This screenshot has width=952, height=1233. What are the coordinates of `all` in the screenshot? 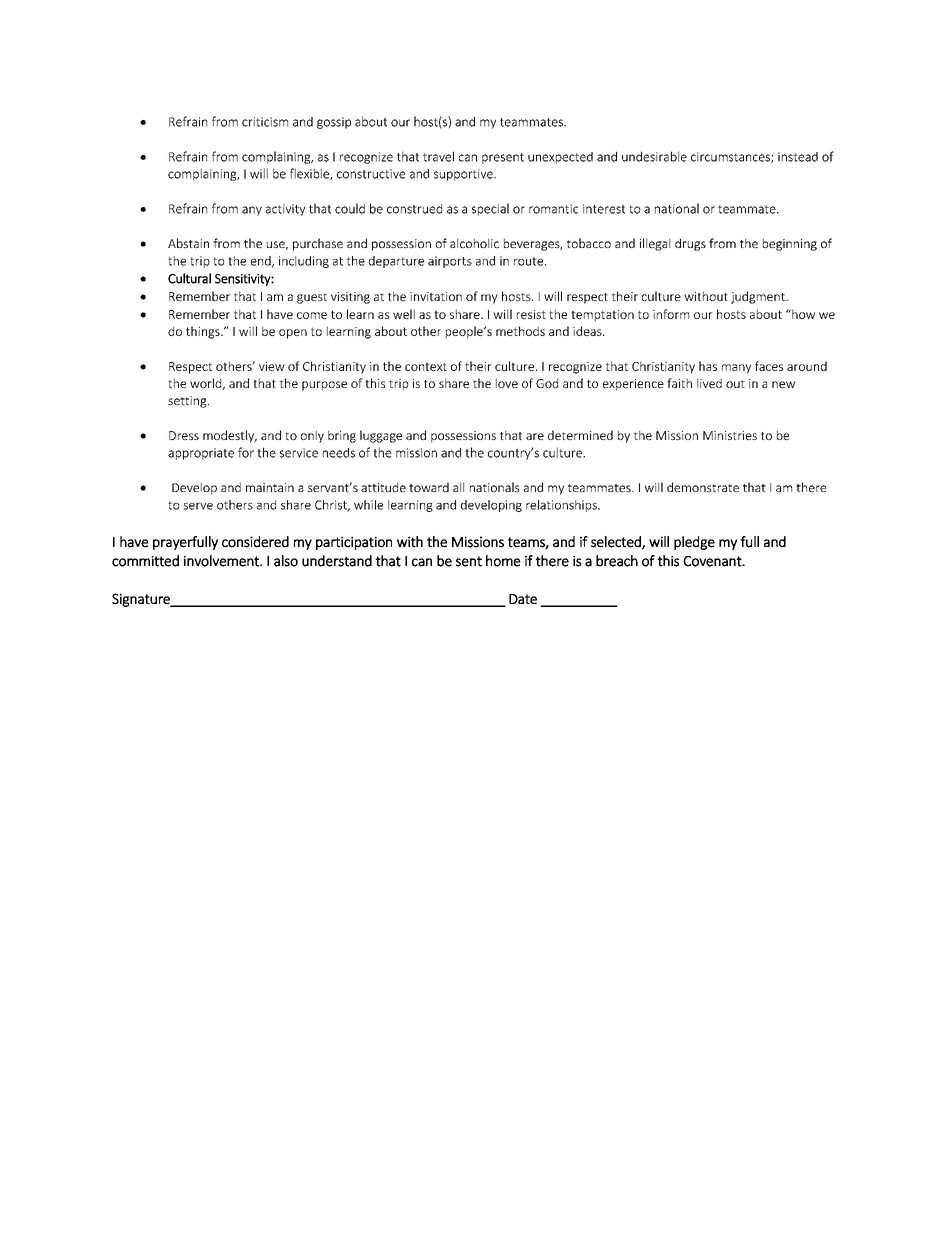 It's located at (458, 487).
